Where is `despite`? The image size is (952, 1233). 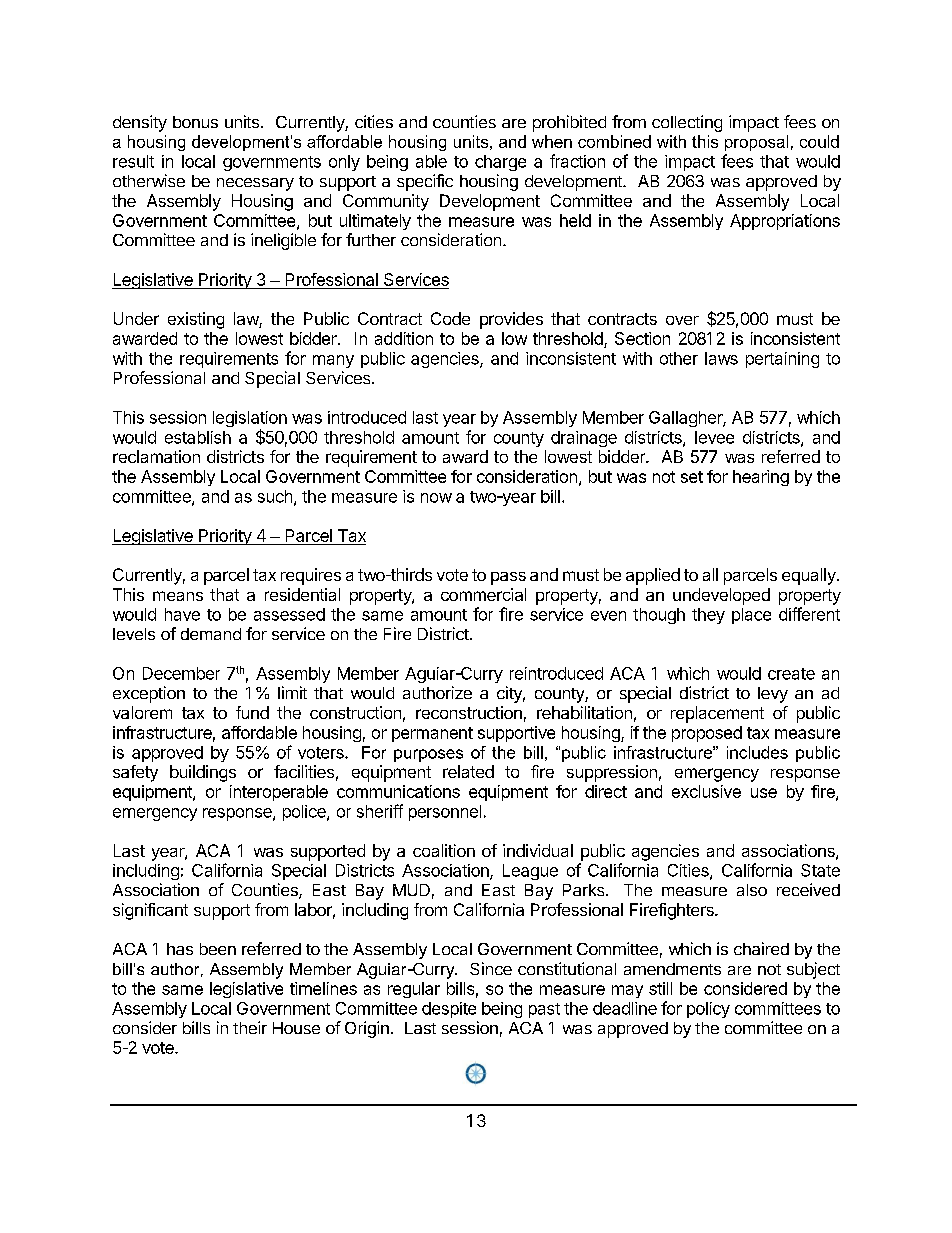
despite is located at coordinates (449, 1010).
